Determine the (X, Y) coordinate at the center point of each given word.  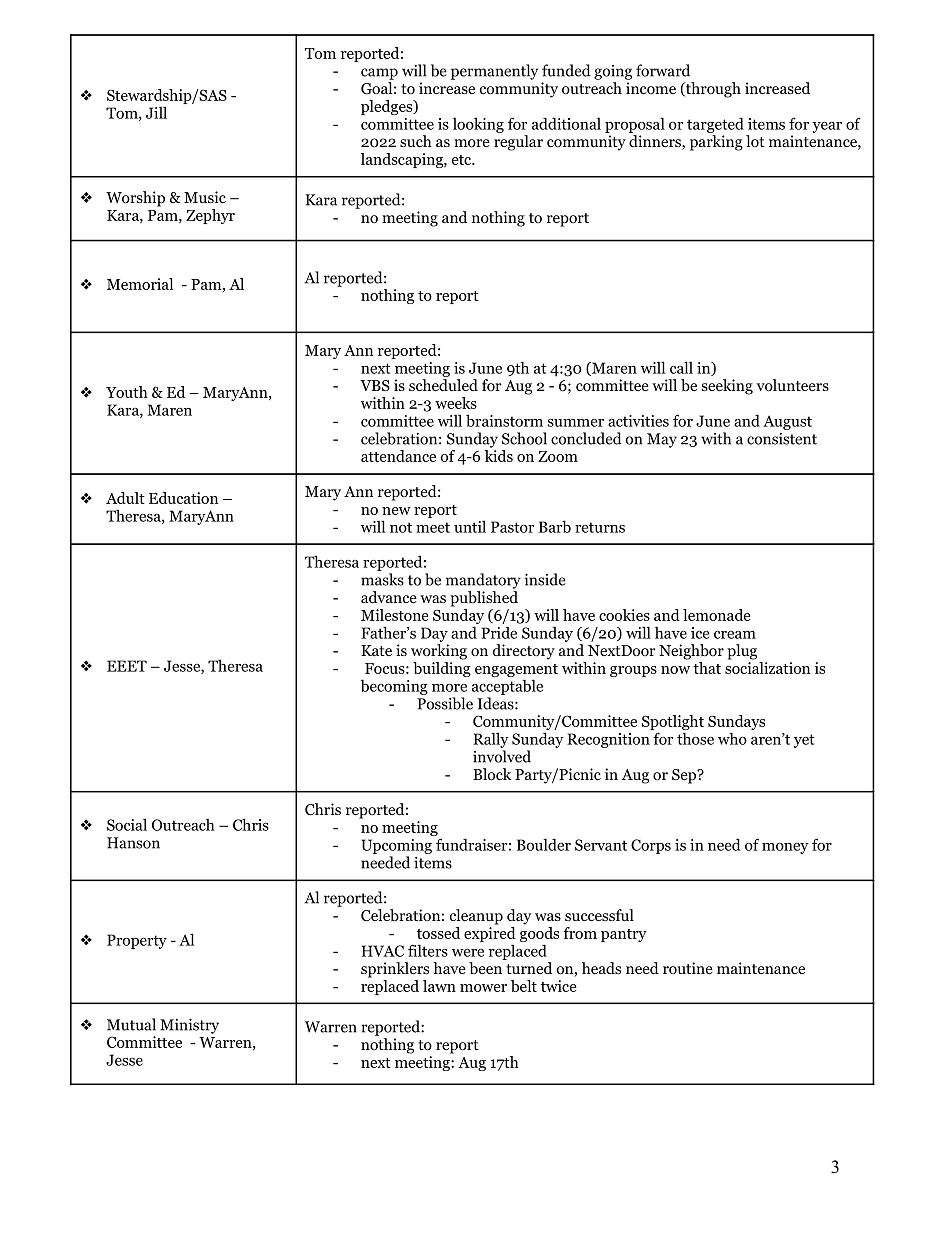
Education (183, 498)
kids (499, 454)
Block (492, 774)
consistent (782, 439)
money (785, 848)
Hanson (133, 843)
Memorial (140, 284)
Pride (499, 632)
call (681, 367)
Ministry (189, 1026)
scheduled (443, 385)
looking (478, 125)
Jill (156, 112)
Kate (376, 650)
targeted (715, 125)
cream (735, 635)
